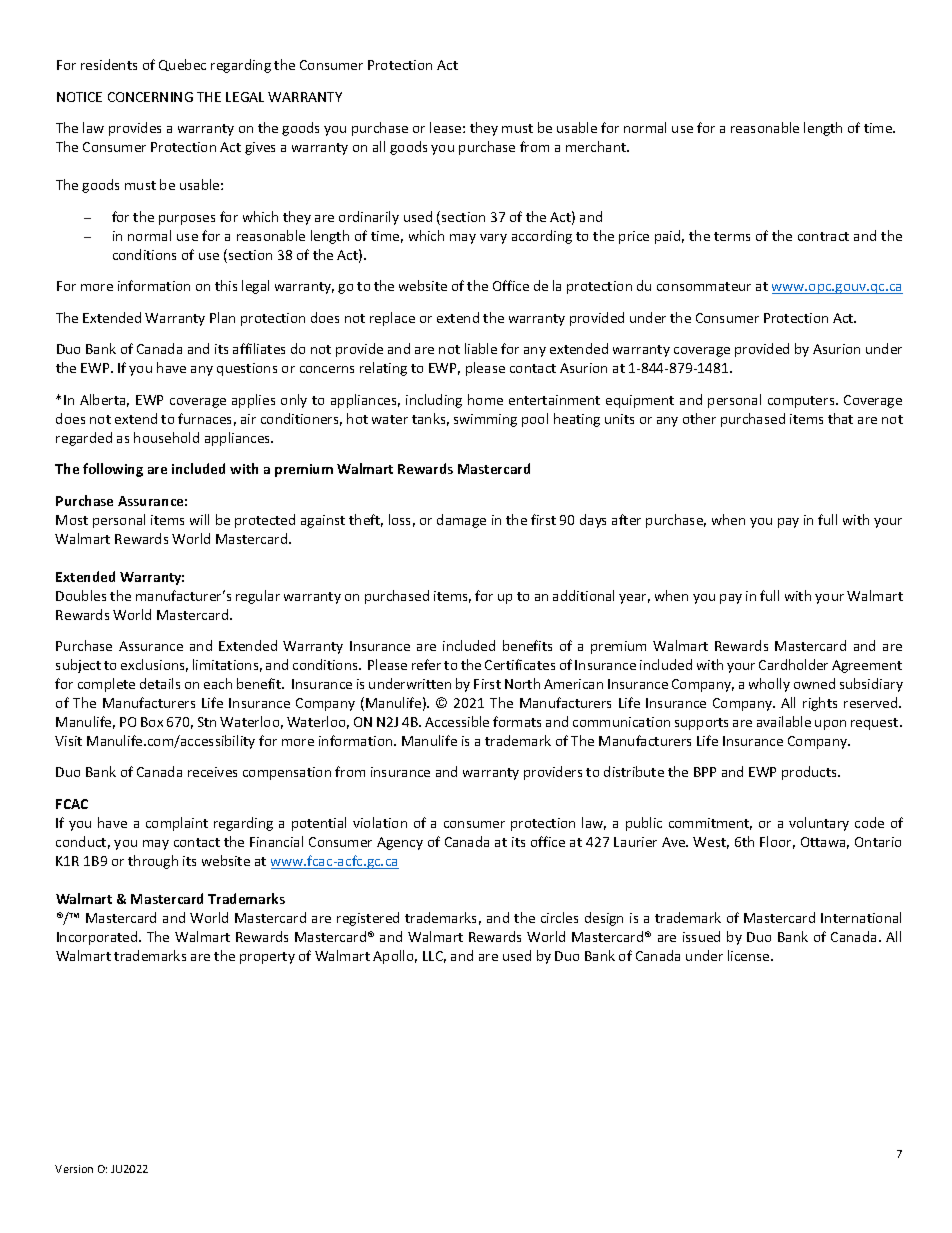 The image size is (952, 1233). What do you see at coordinates (793, 664) in the screenshot?
I see `Cardholder` at bounding box center [793, 664].
